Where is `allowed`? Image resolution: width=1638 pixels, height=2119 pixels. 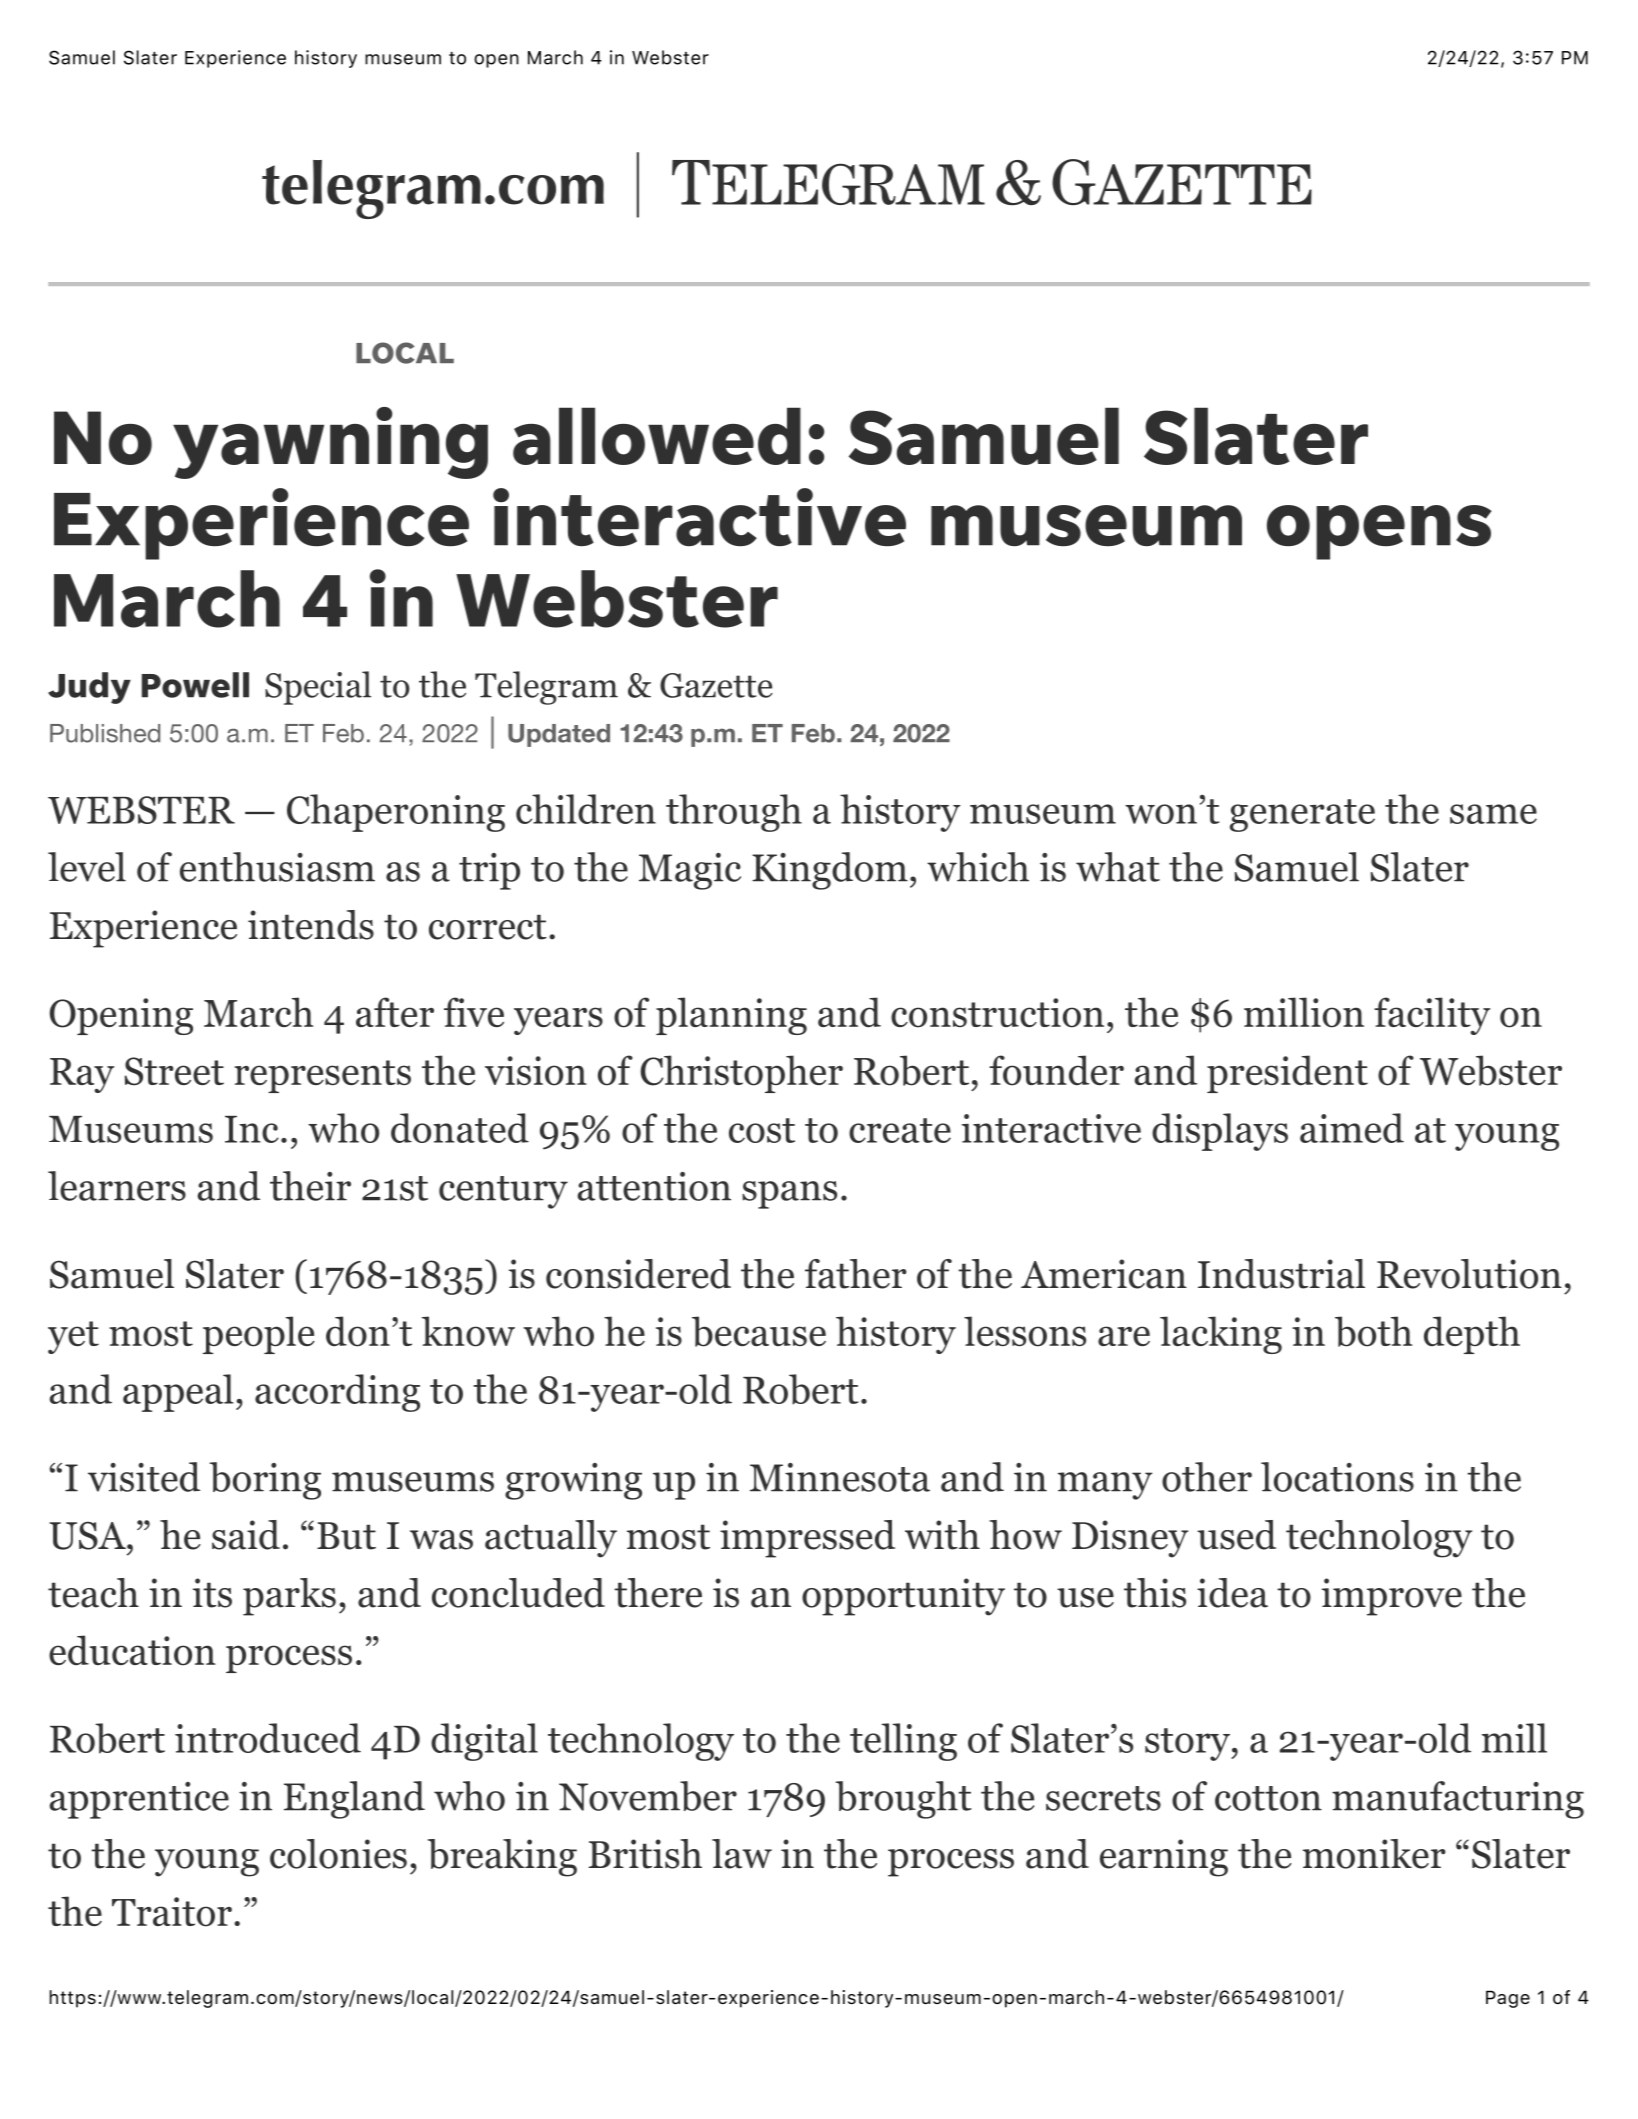 allowed is located at coordinates (657, 436).
